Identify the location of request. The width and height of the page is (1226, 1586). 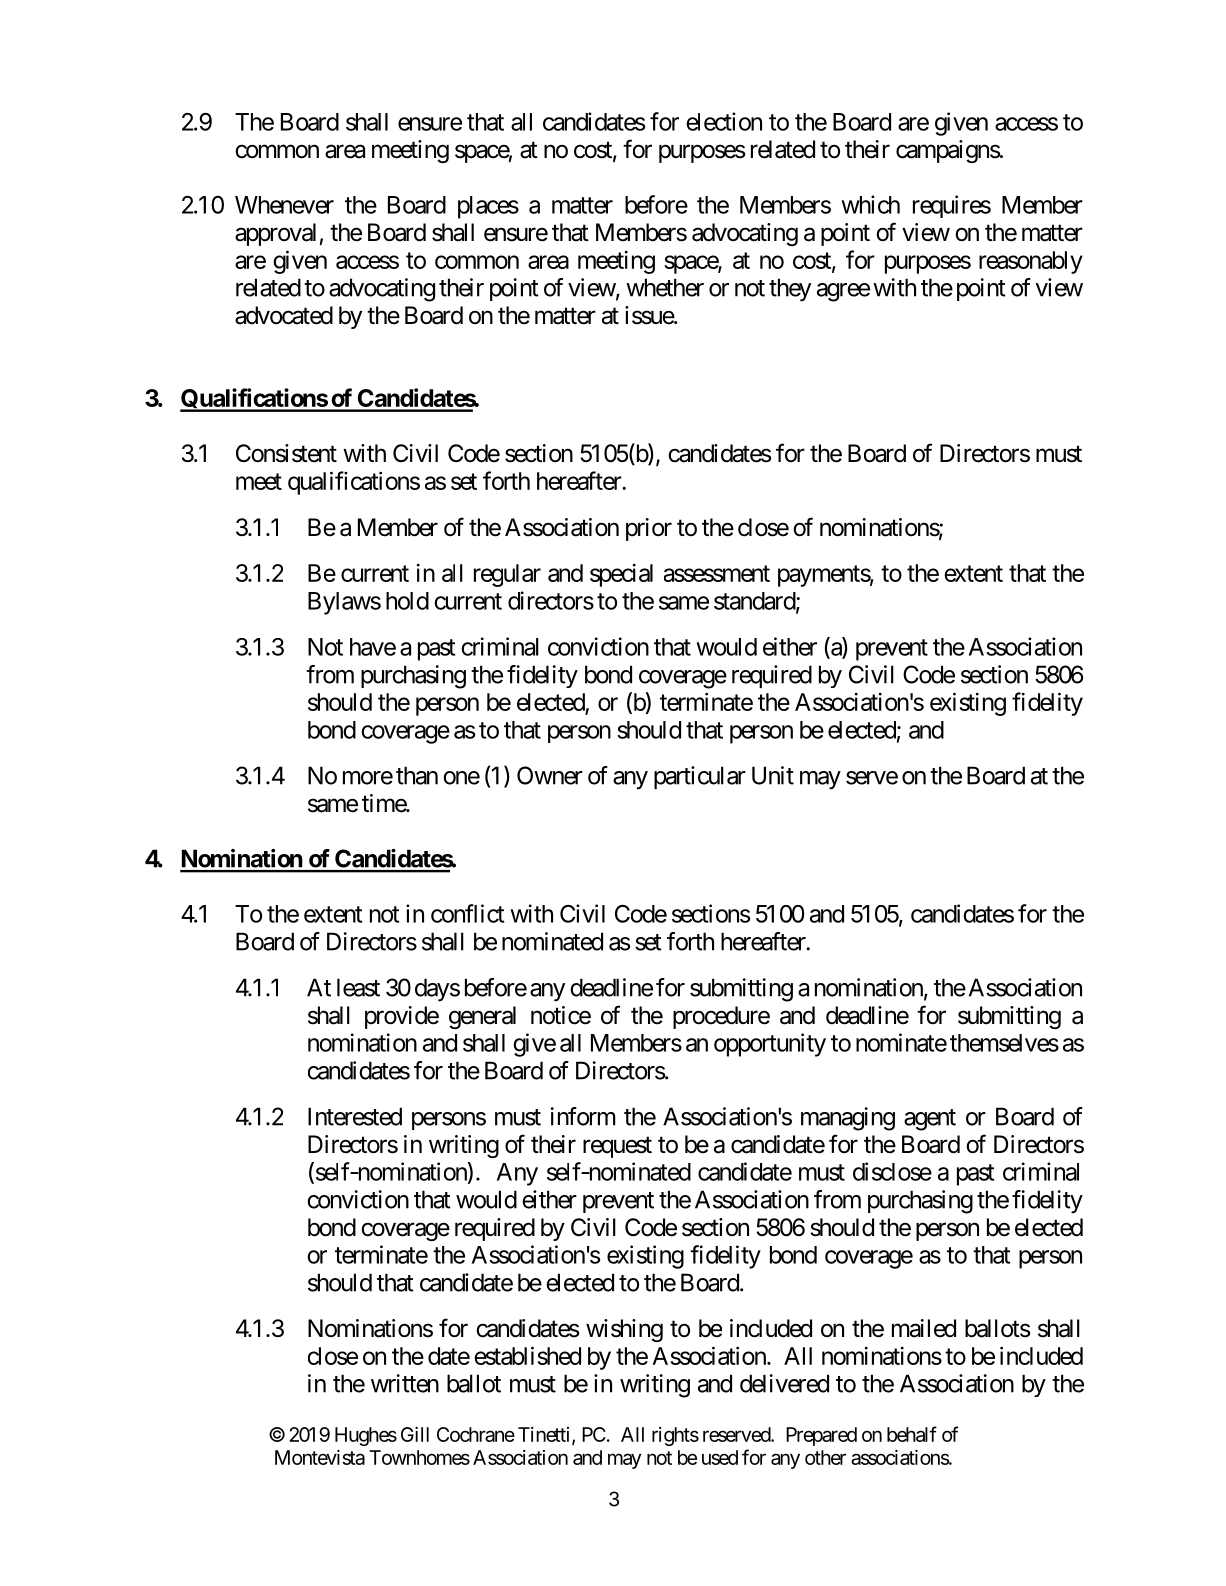
(617, 1147).
